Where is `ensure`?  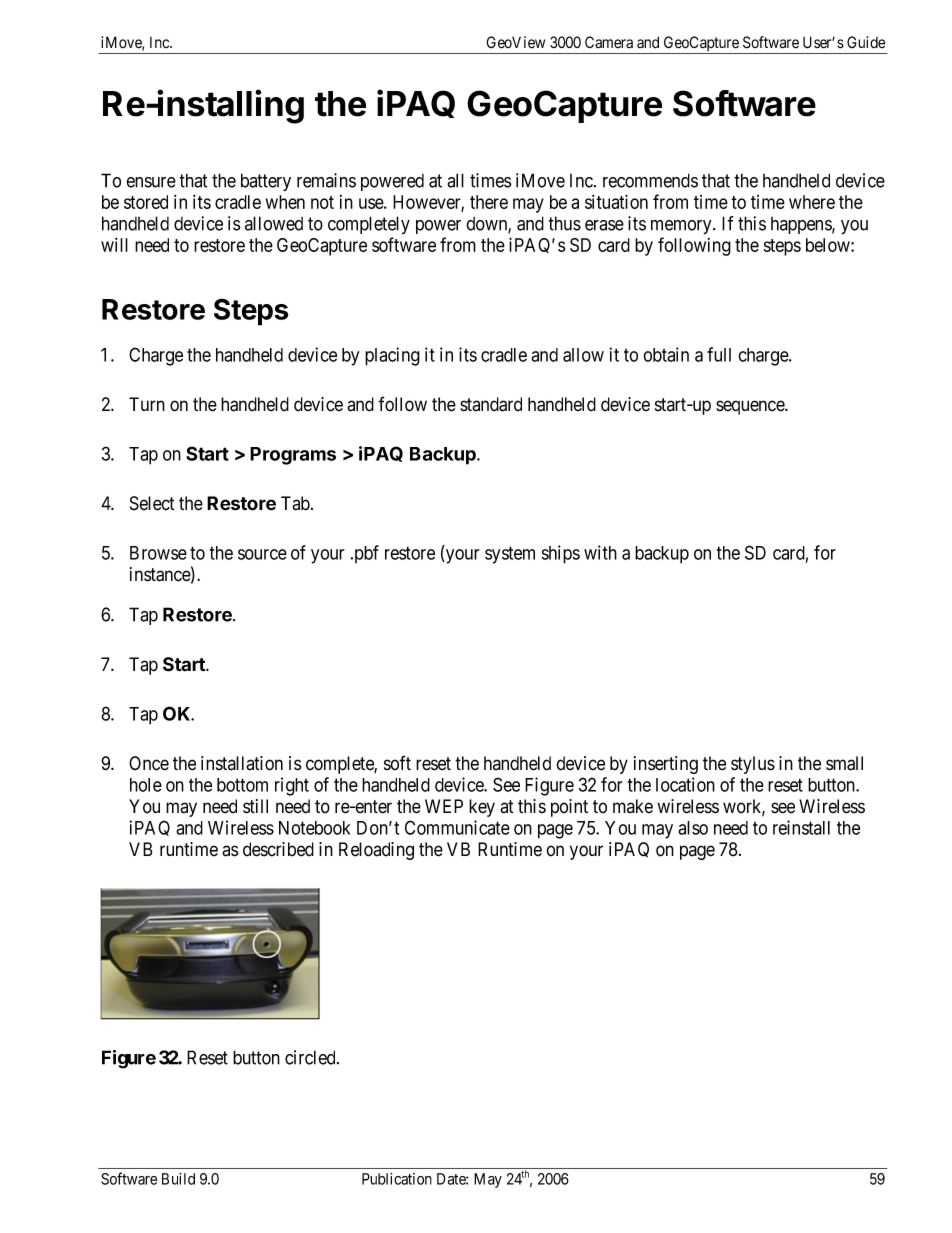 ensure is located at coordinates (151, 182).
